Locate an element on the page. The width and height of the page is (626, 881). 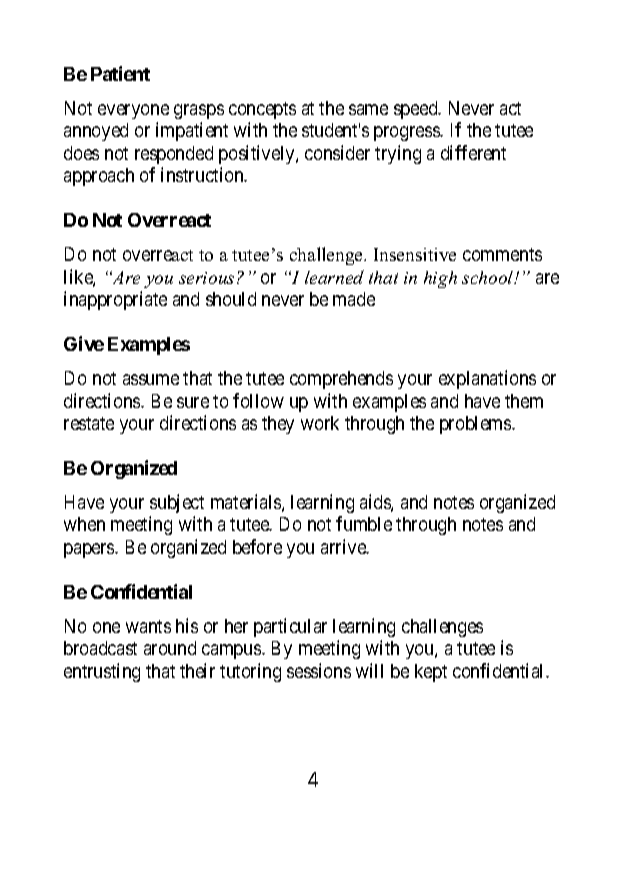
different is located at coordinates (473, 152).
